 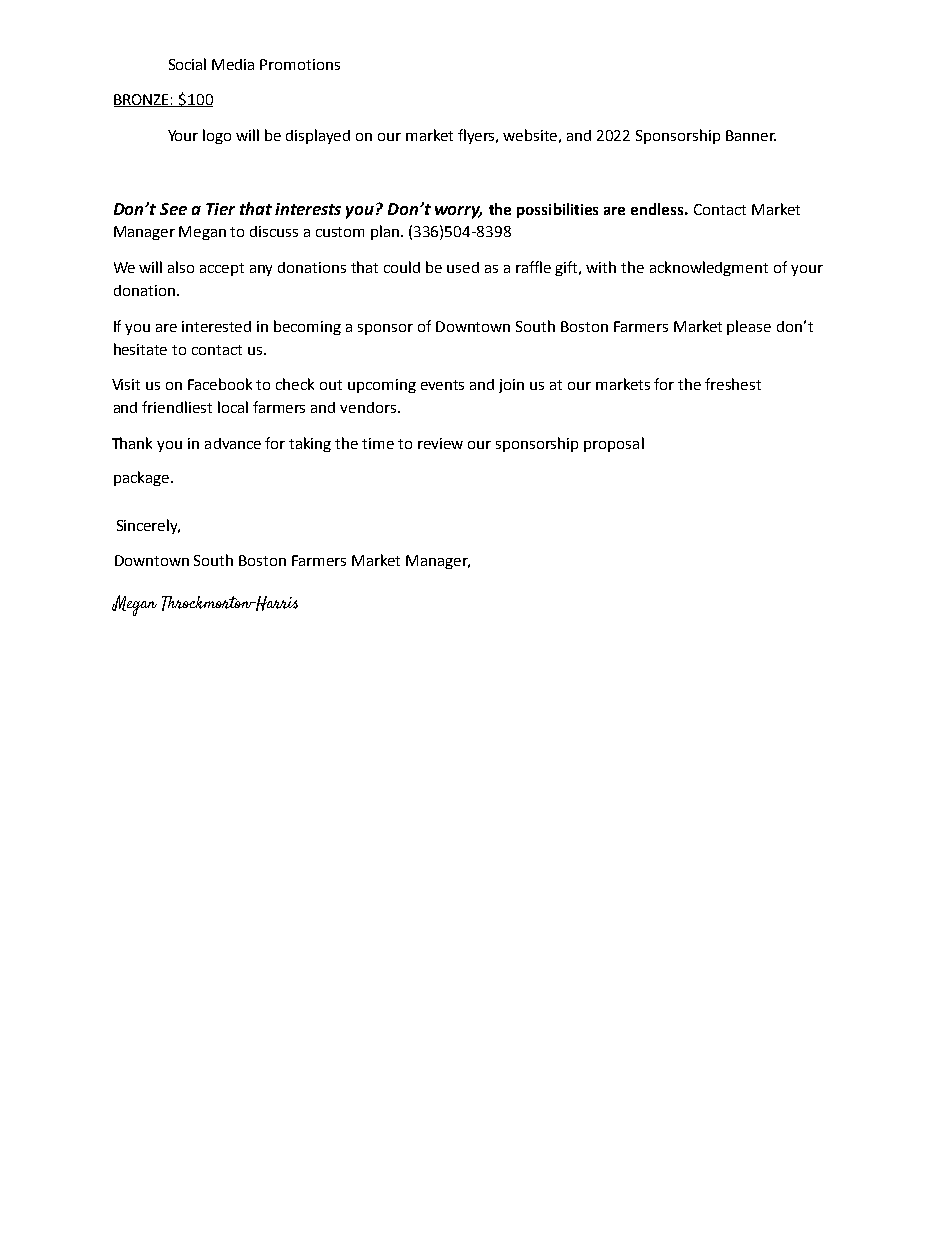 I want to click on accept, so click(x=222, y=269).
